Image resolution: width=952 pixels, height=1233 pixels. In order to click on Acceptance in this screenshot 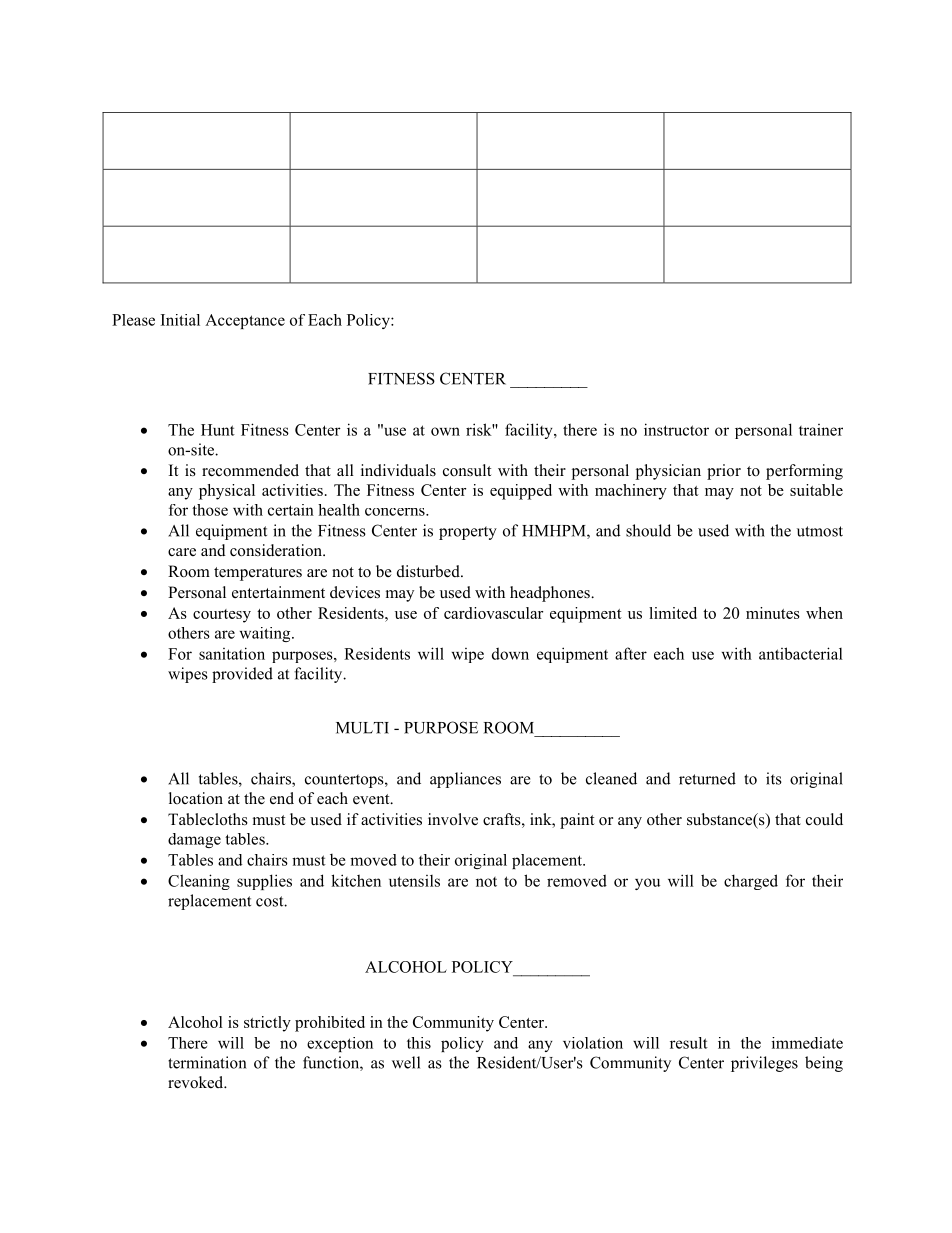, I will do `click(245, 321)`.
